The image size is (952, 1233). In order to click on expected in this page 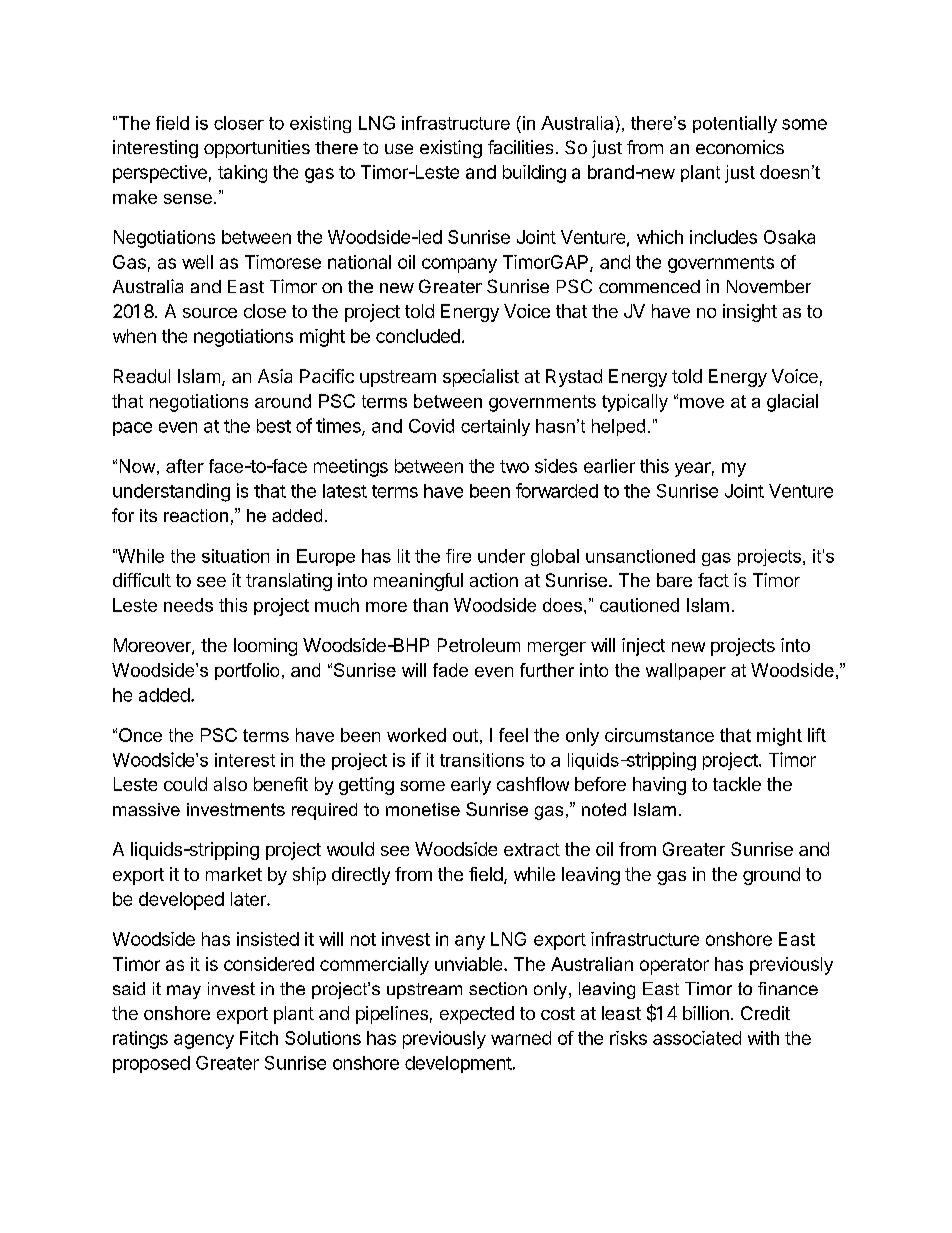, I will do `click(477, 1015)`.
